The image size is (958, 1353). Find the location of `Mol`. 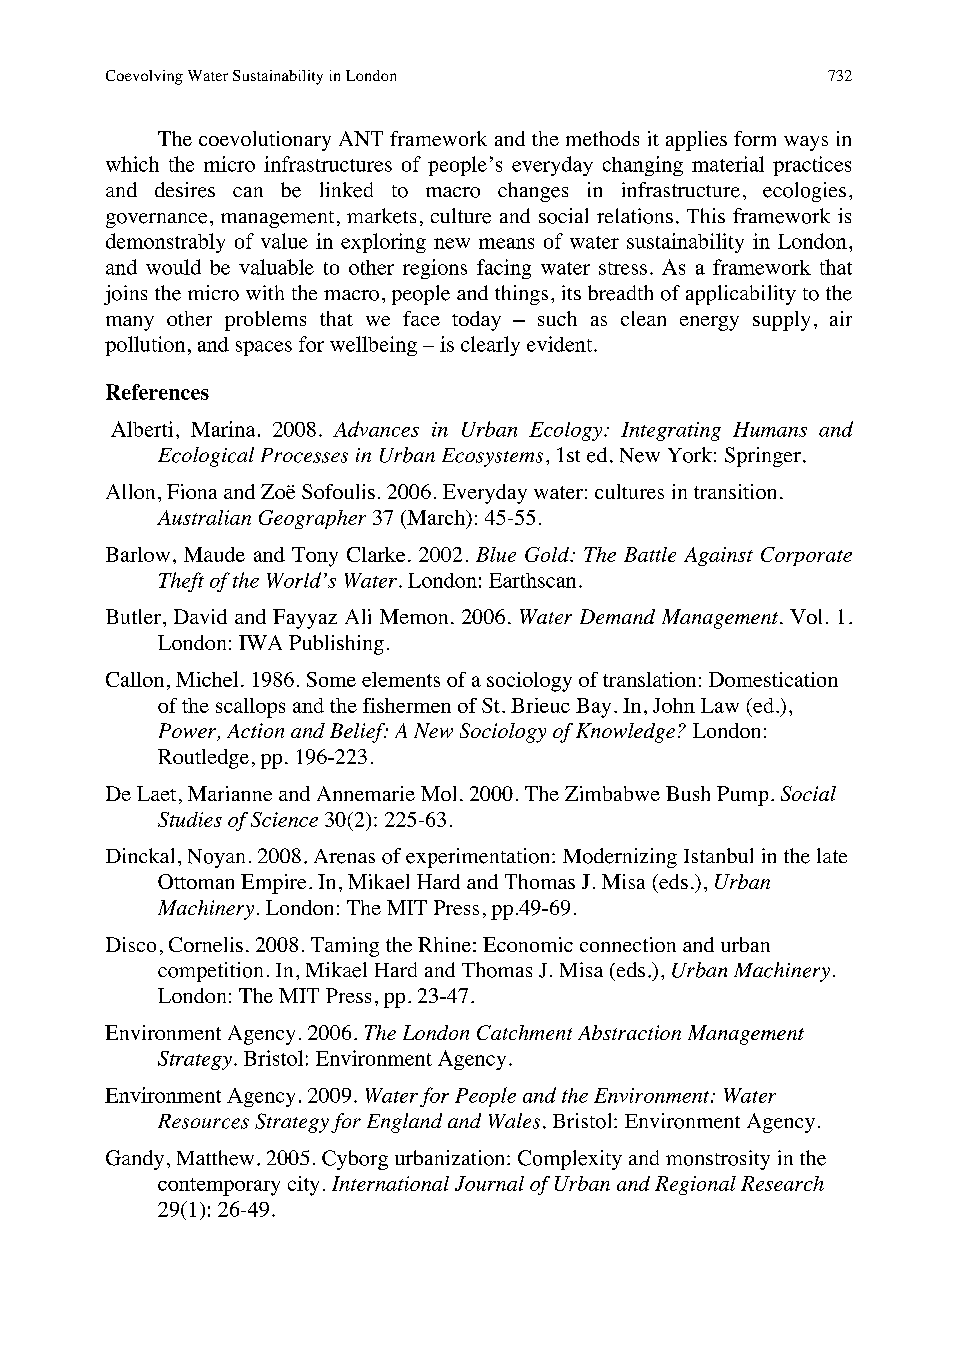

Mol is located at coordinates (438, 793).
